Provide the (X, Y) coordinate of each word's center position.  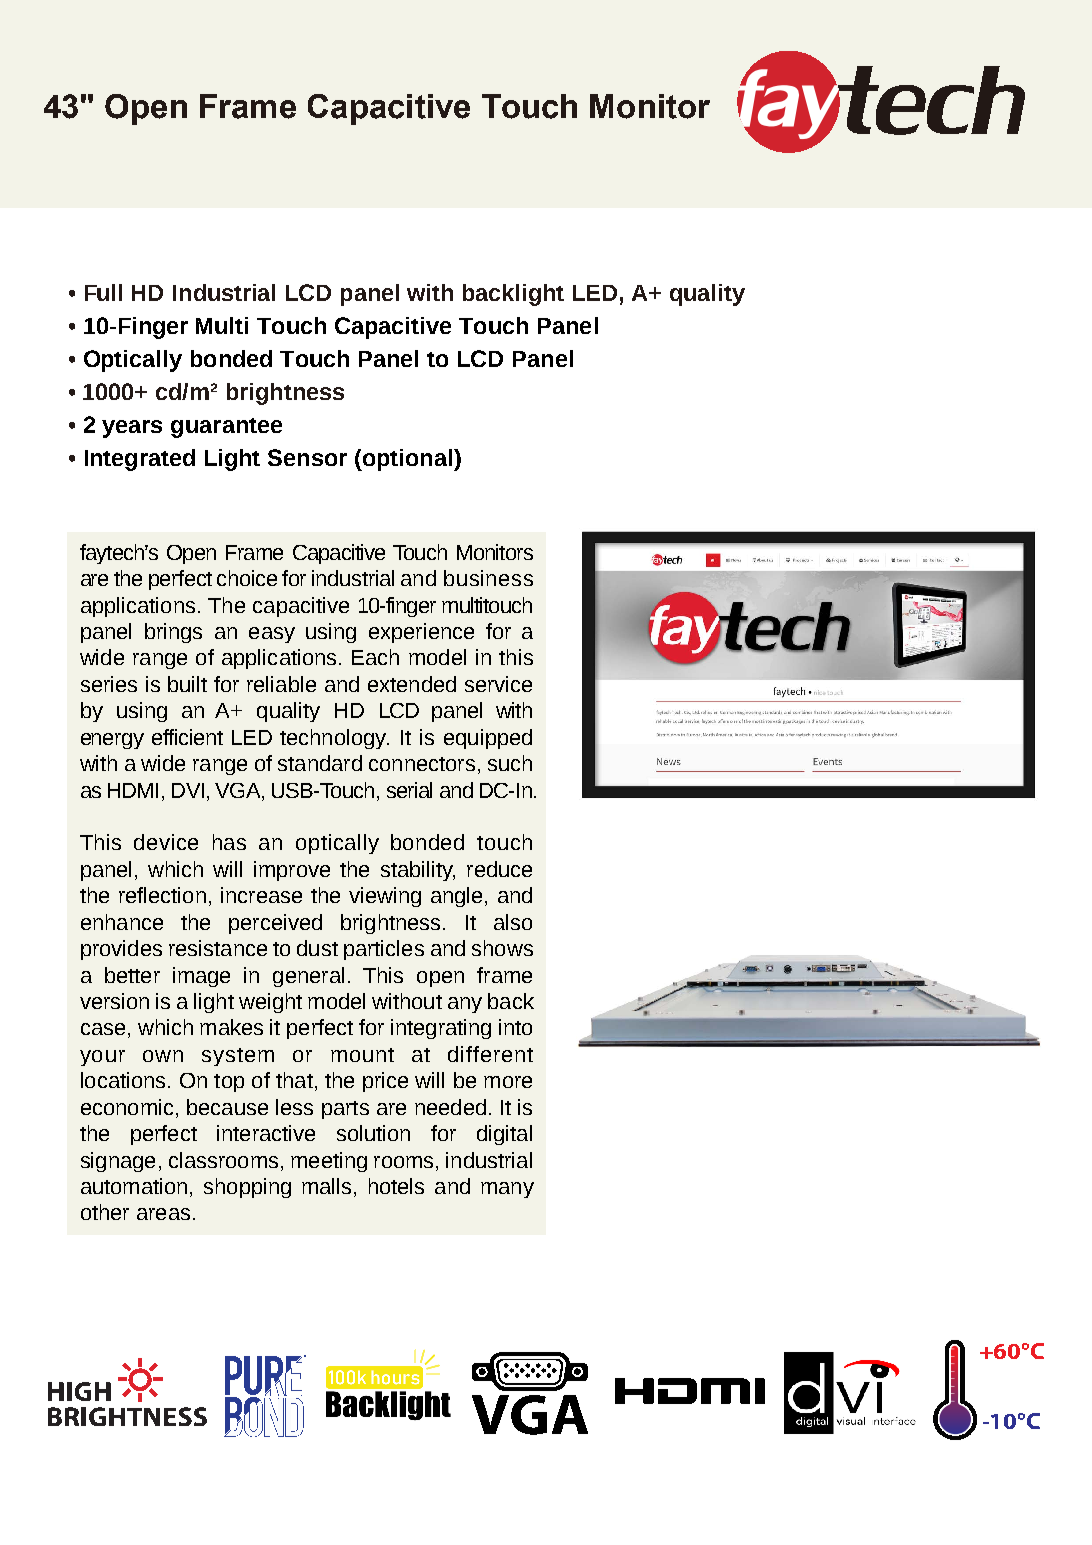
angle (456, 897)
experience (421, 633)
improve (292, 871)
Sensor (307, 457)
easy (272, 635)
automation (134, 1186)
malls (326, 1186)
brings (173, 633)
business (488, 578)
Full (103, 292)
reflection (162, 895)
